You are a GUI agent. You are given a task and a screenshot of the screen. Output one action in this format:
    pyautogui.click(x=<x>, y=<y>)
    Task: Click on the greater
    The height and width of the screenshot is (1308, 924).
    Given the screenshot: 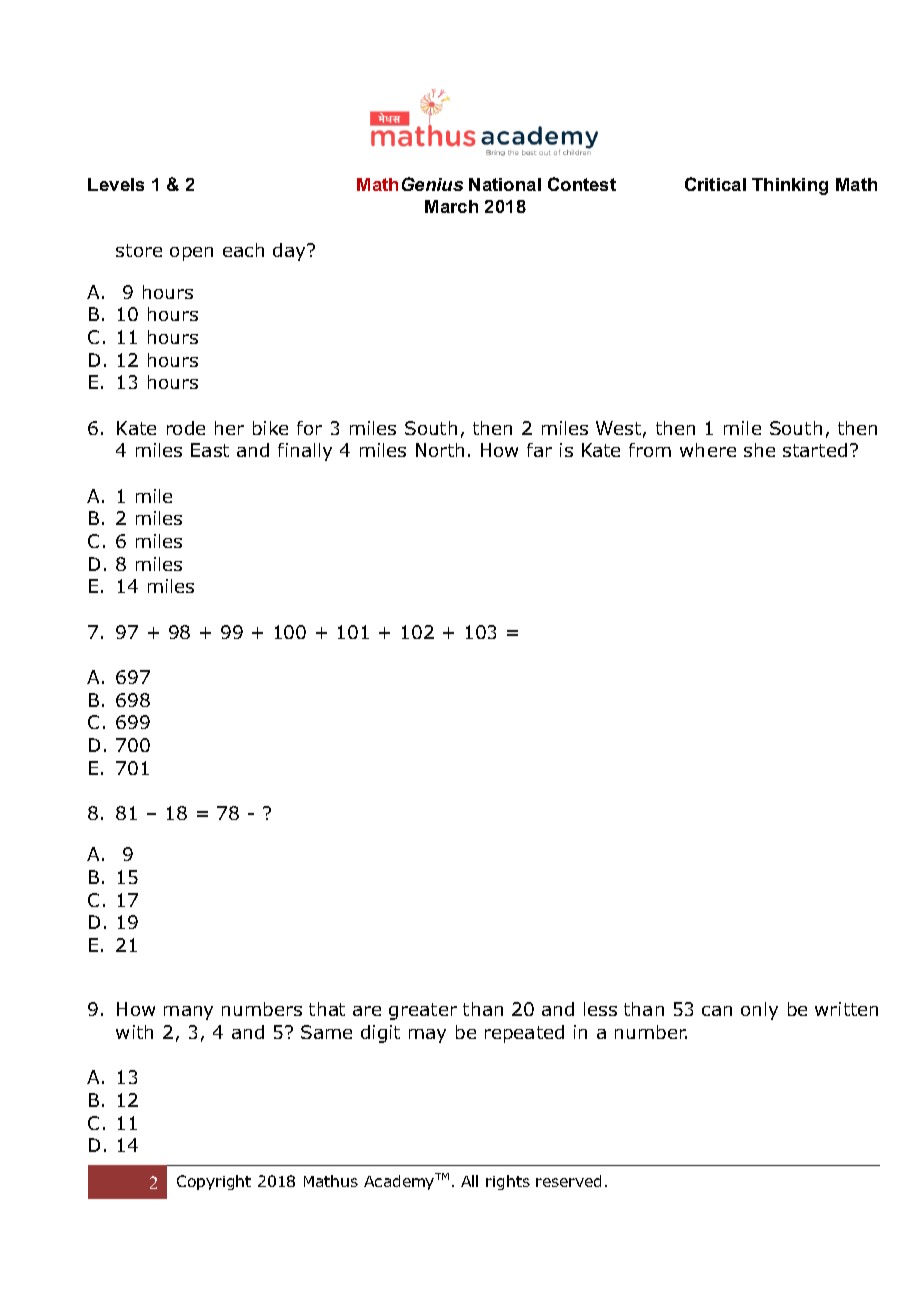 What is the action you would take?
    pyautogui.click(x=423, y=1011)
